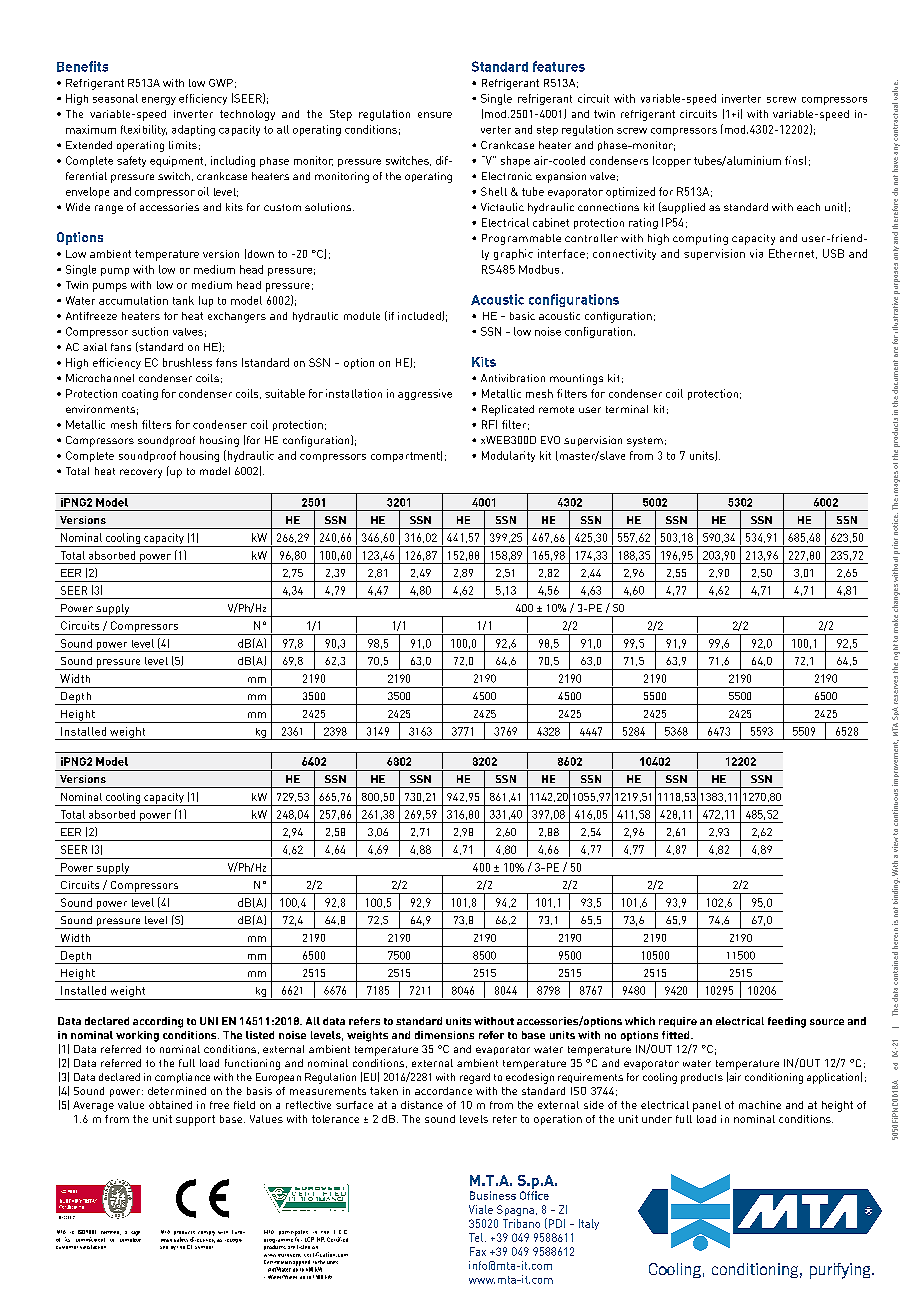  What do you see at coordinates (206, 1233) in the screenshot?
I see `comply` at bounding box center [206, 1233].
